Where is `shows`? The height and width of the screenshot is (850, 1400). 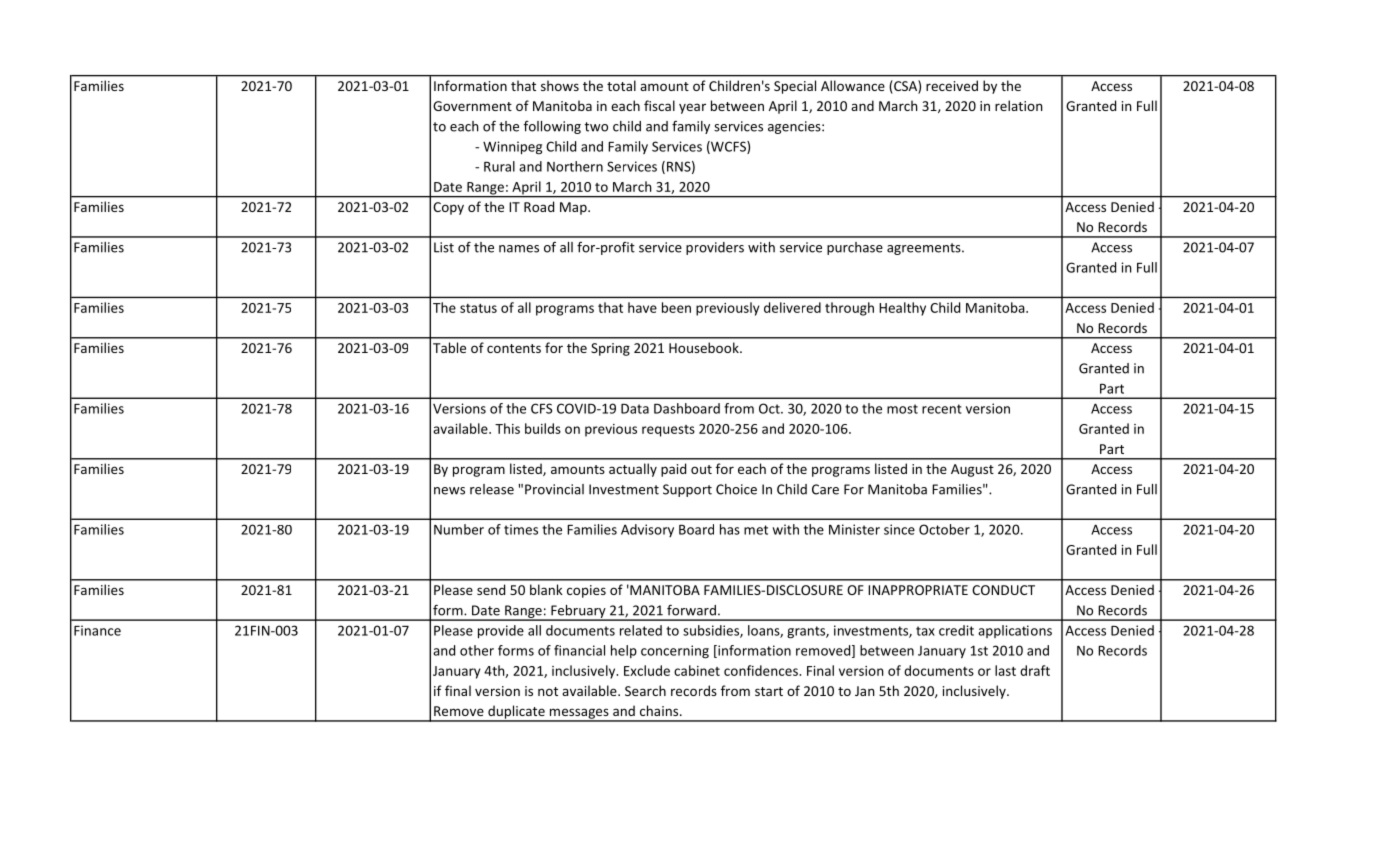
shows is located at coordinates (560, 85).
